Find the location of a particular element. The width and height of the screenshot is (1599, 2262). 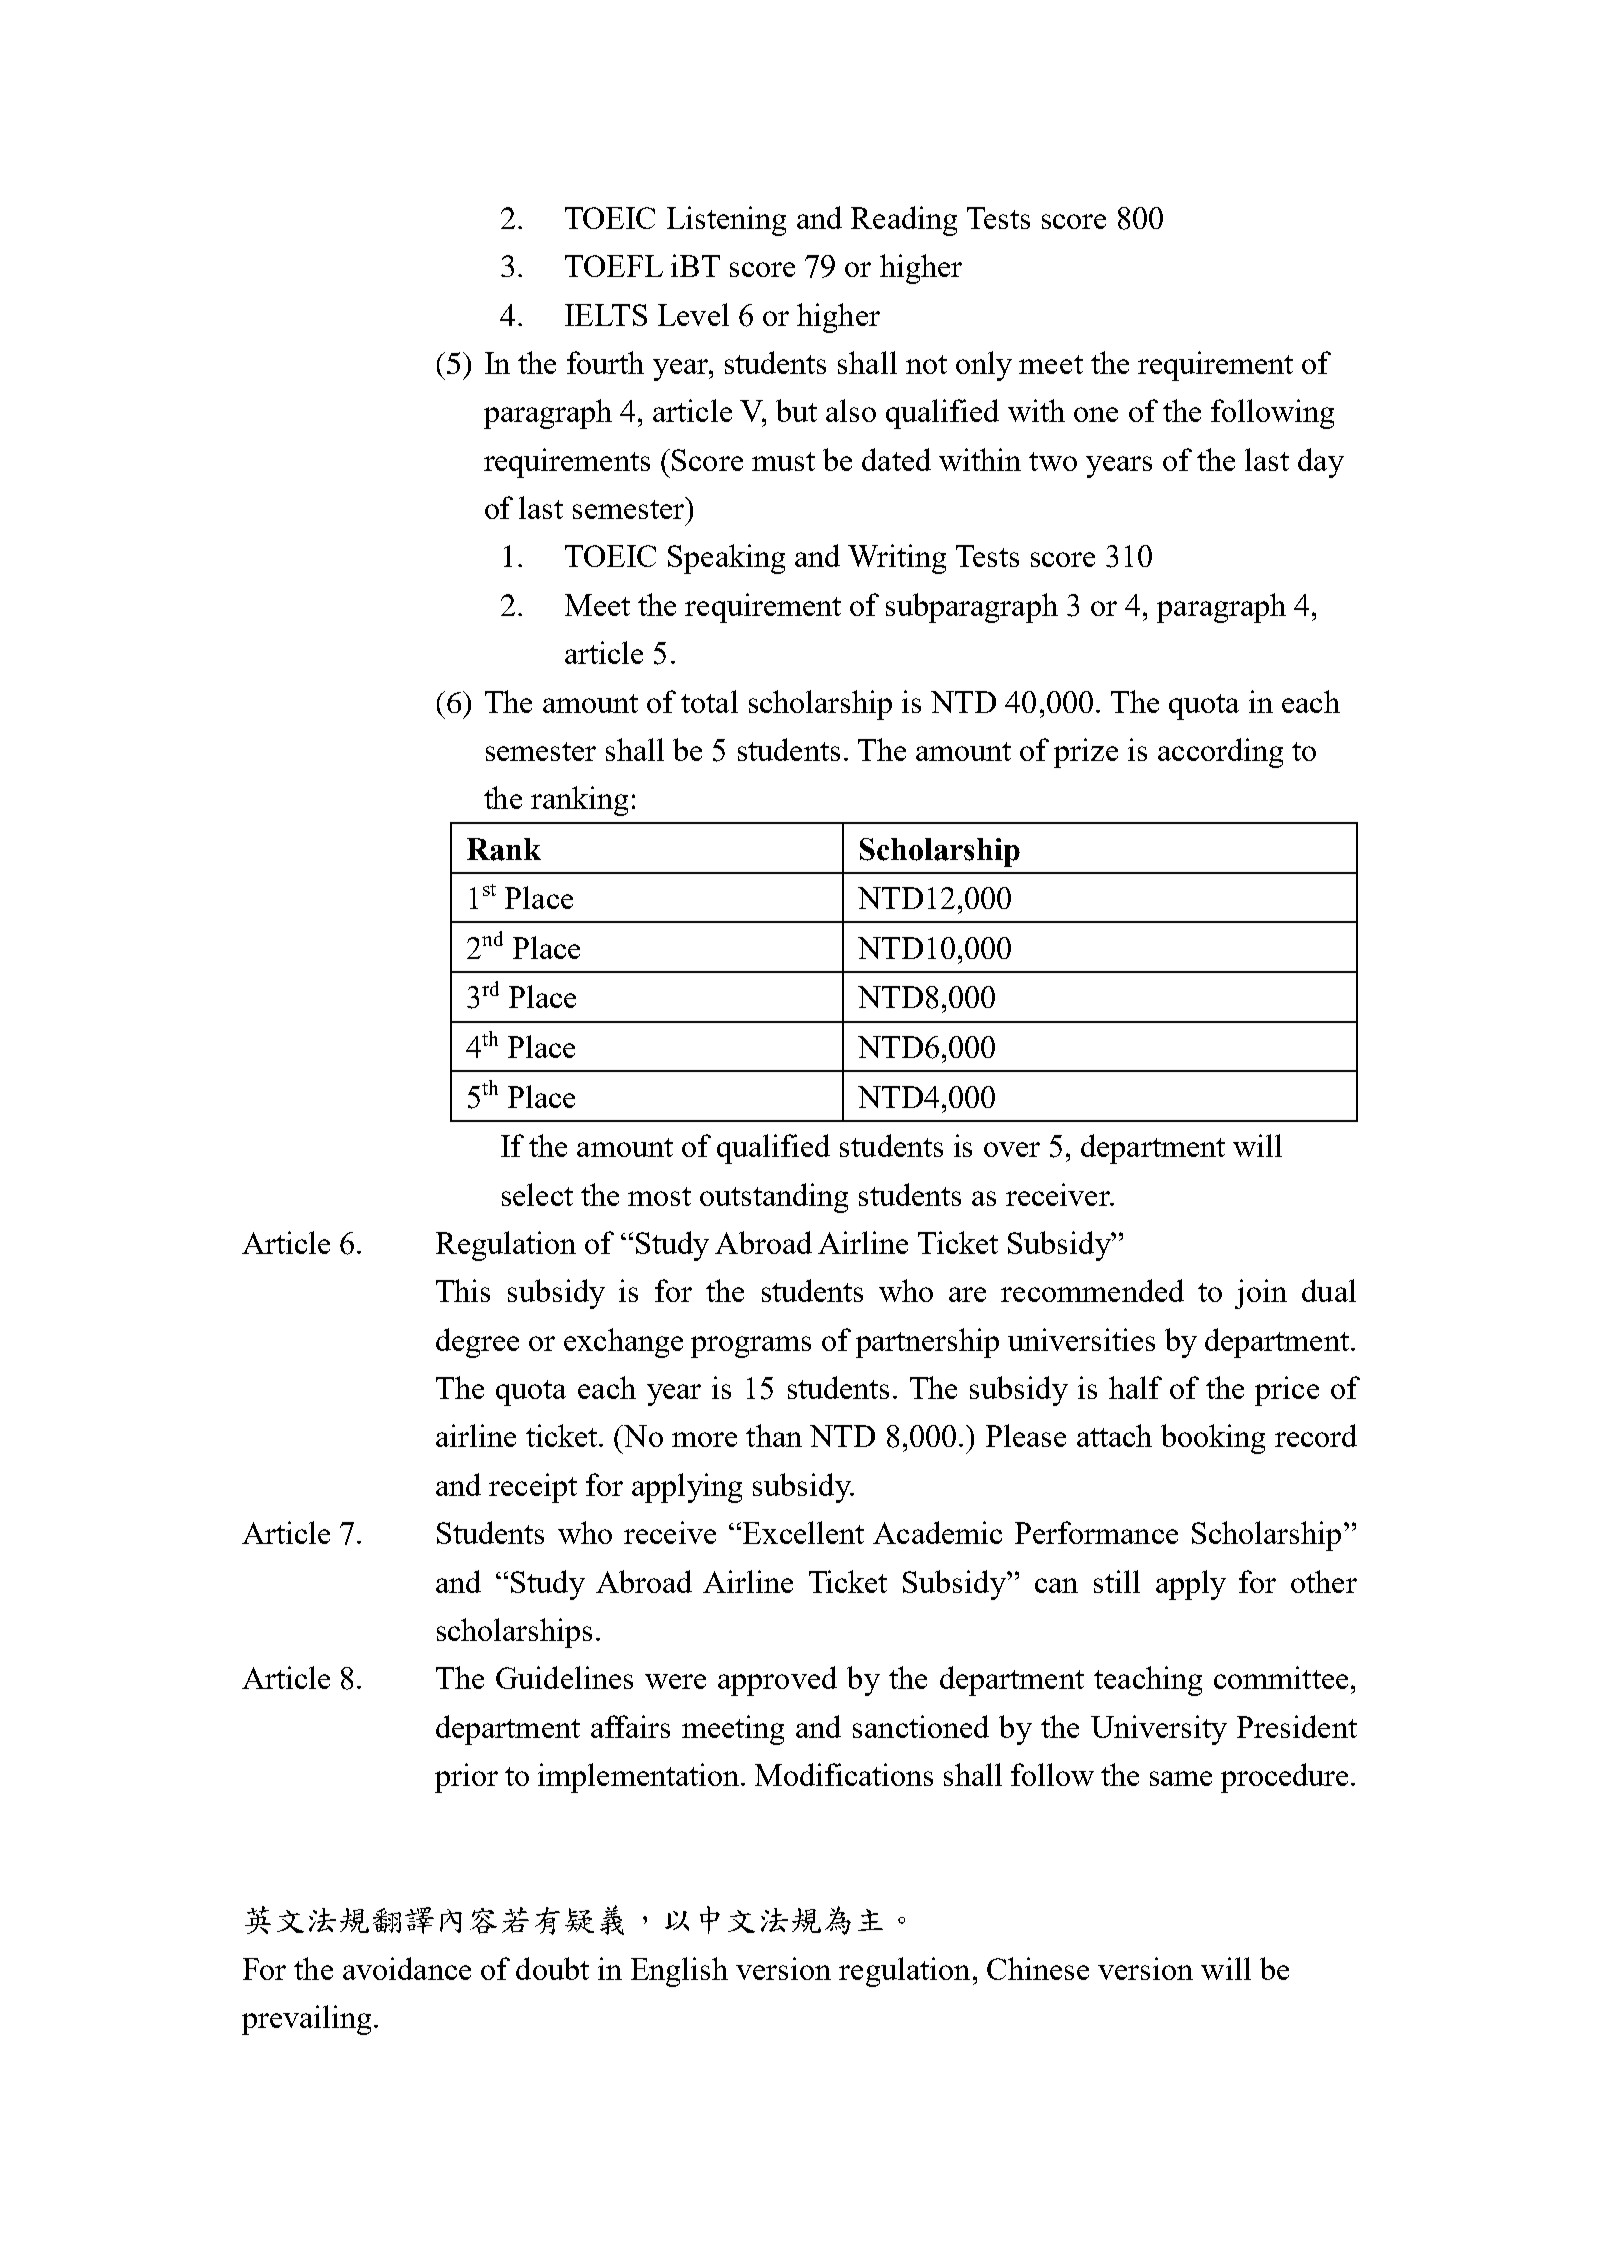

degree is located at coordinates (477, 1343).
